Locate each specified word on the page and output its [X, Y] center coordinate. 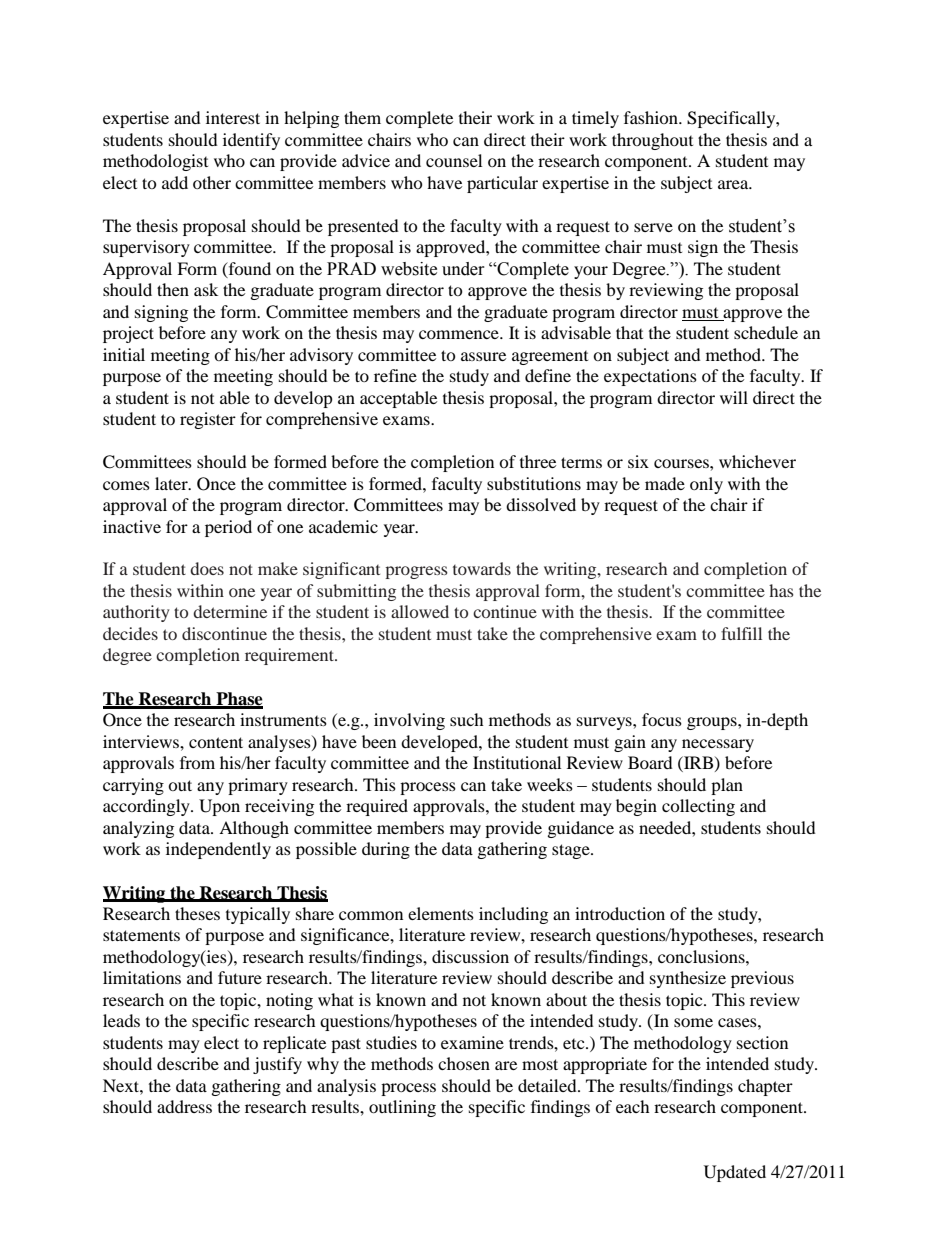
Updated [735, 1173]
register [208, 420]
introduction [620, 913]
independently [218, 850]
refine [395, 375]
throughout [652, 141]
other [212, 182]
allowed [420, 611]
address [184, 1106]
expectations [650, 377]
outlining [402, 1108]
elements [441, 913]
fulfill [741, 633]
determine [230, 611]
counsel [454, 160]
